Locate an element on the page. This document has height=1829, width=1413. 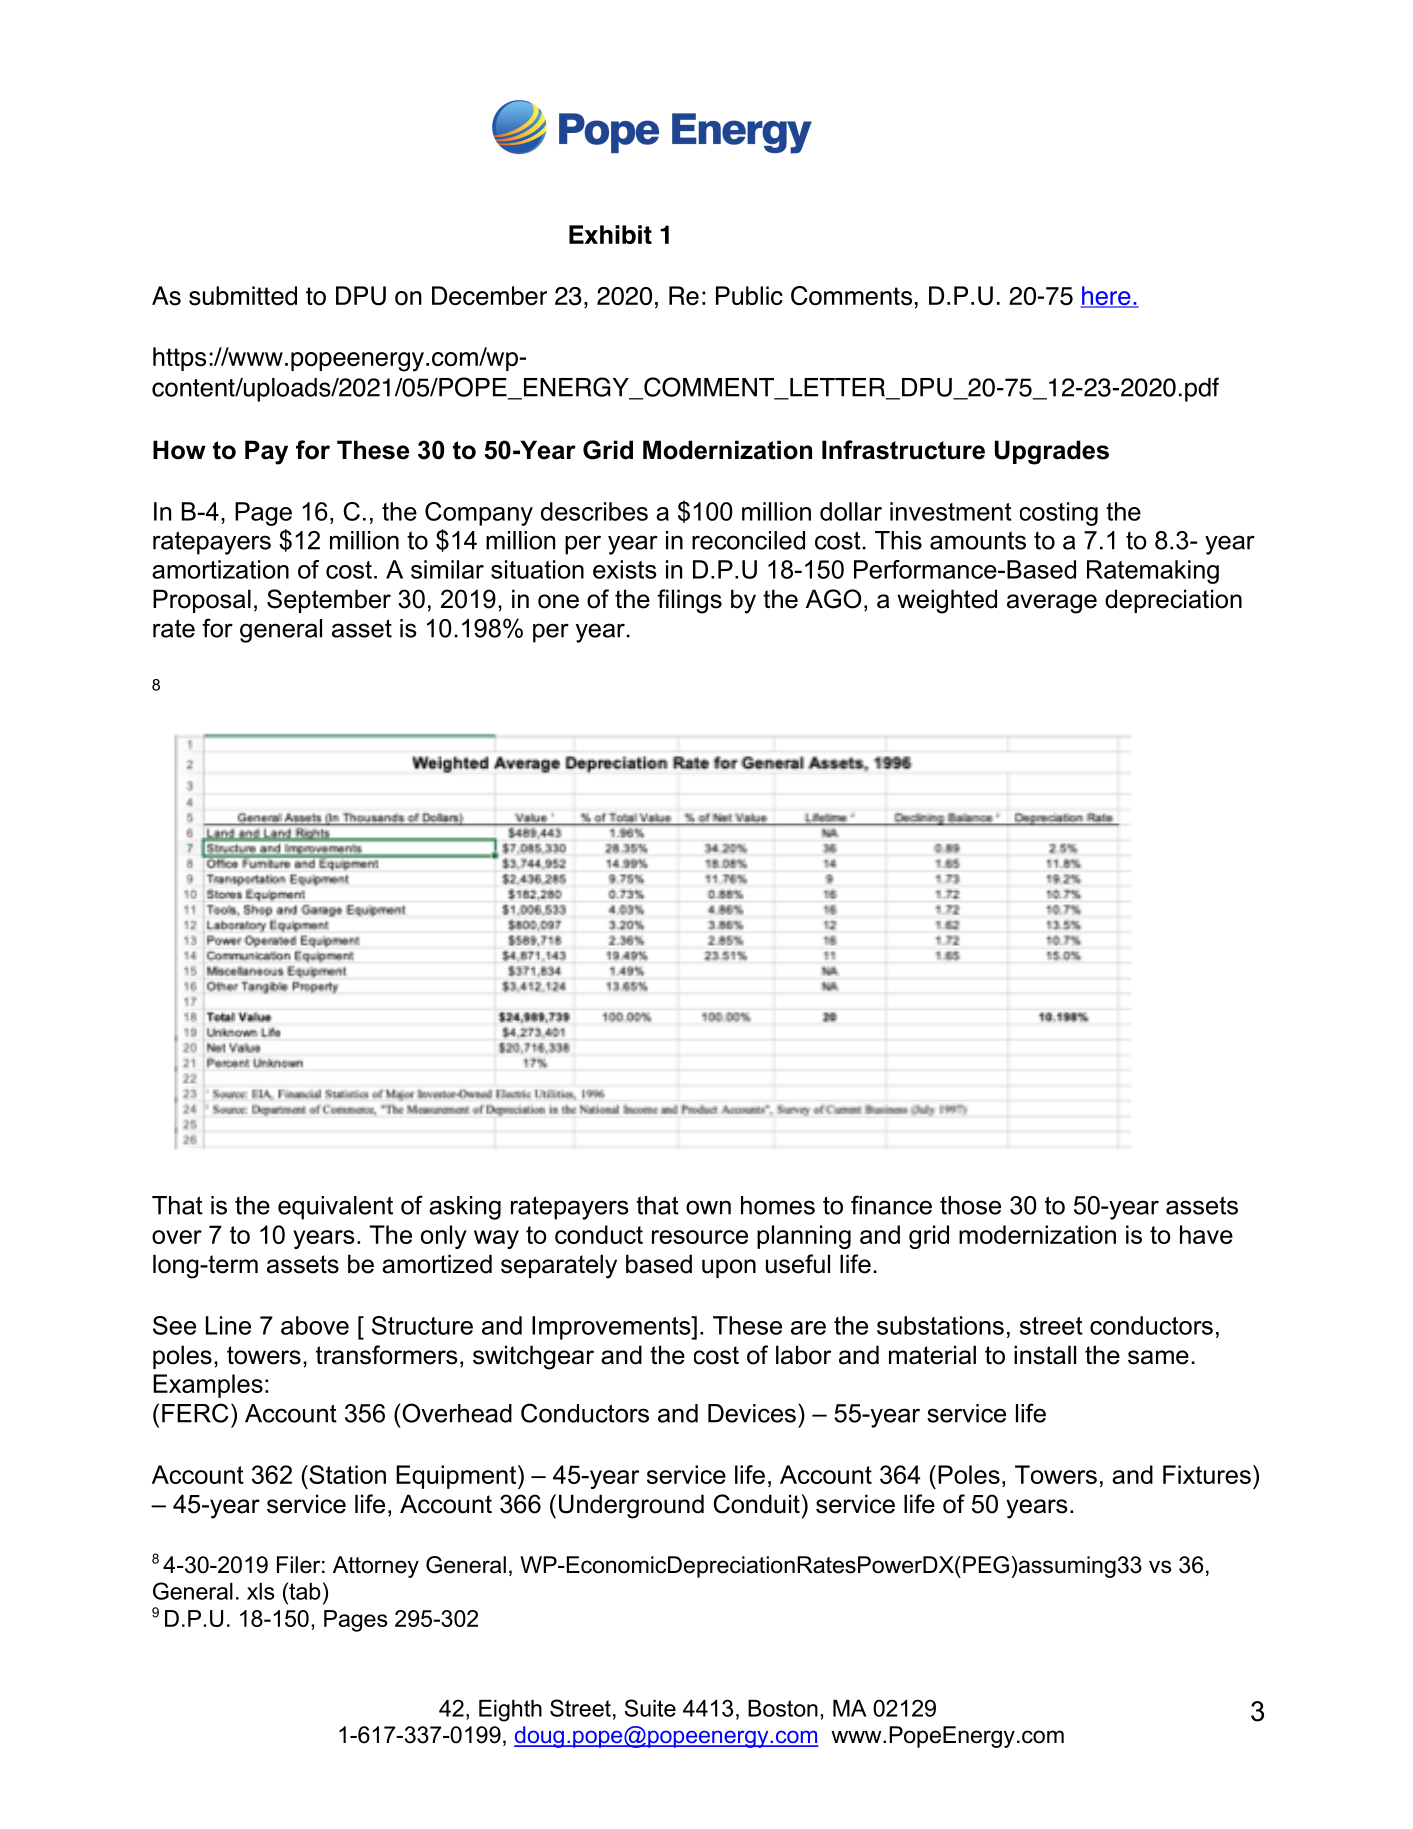
average is located at coordinates (1052, 604).
